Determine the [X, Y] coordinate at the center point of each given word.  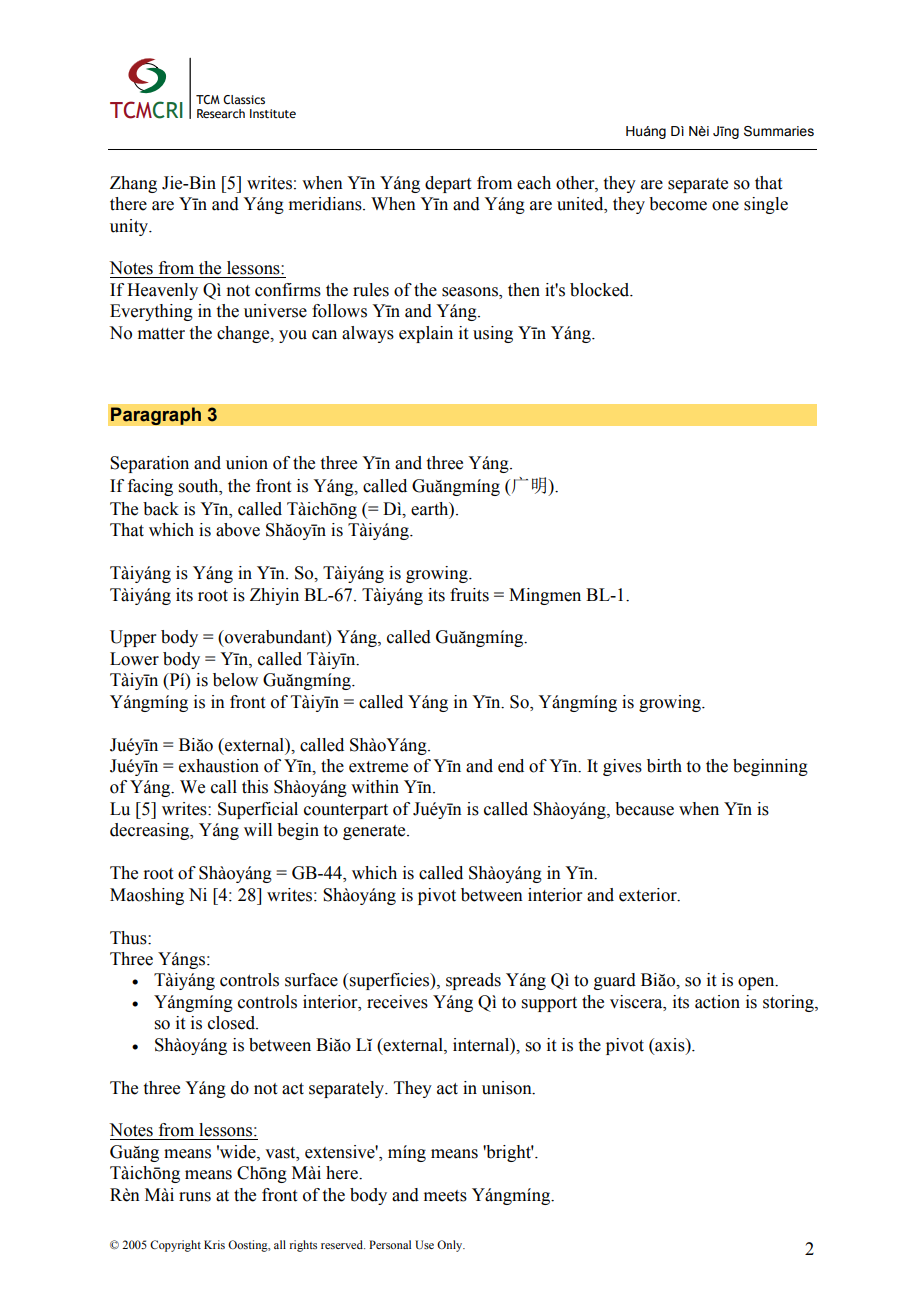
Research [221, 113]
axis [670, 1045]
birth [664, 766]
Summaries [779, 131]
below [235, 680]
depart [448, 184]
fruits [469, 595]
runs [195, 1197]
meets [445, 1196]
